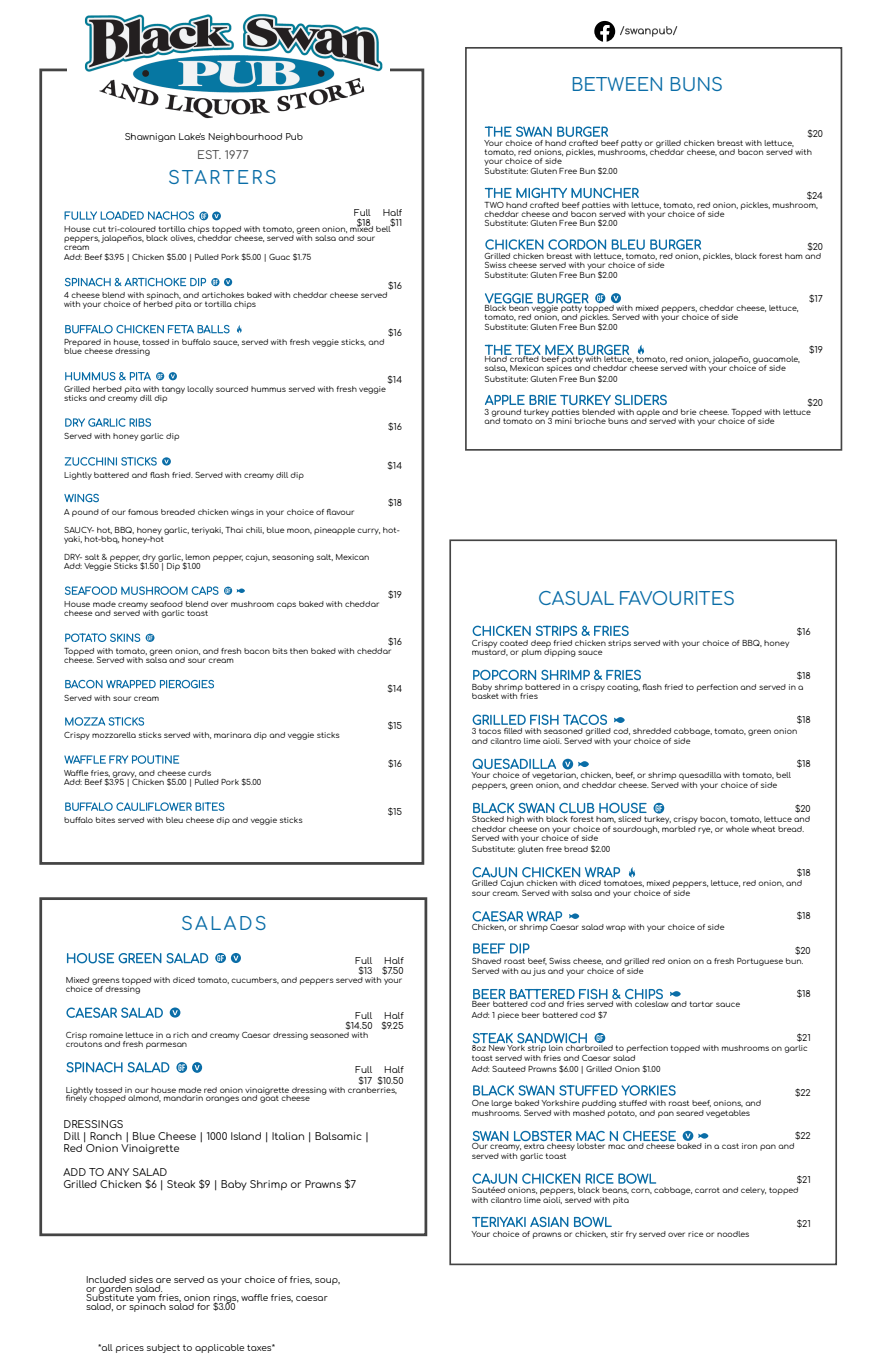 This image has width=887, height=1372. Describe the element at coordinates (494, 204) in the image. I see `TWO` at that location.
